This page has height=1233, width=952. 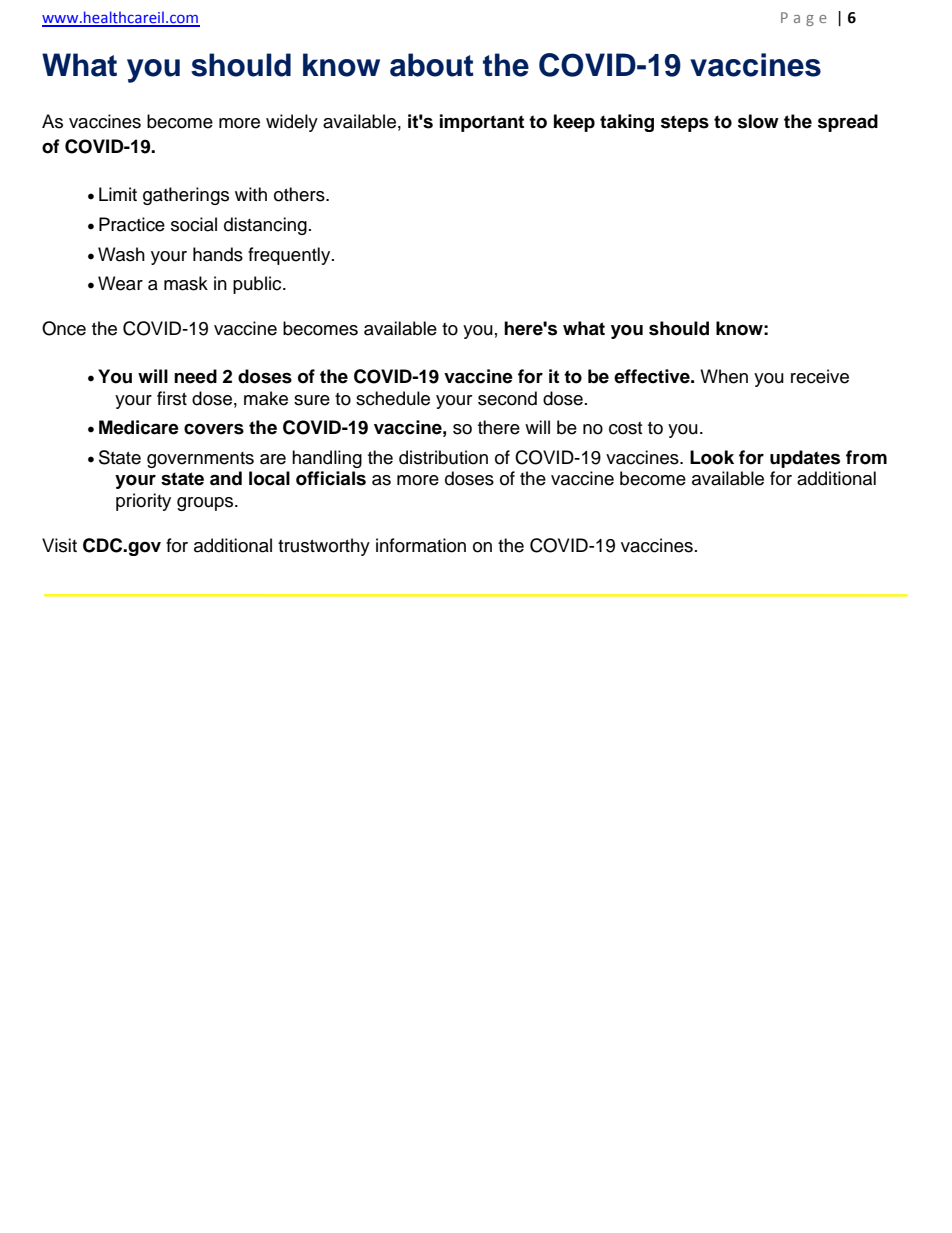 I want to click on slow, so click(x=758, y=121).
